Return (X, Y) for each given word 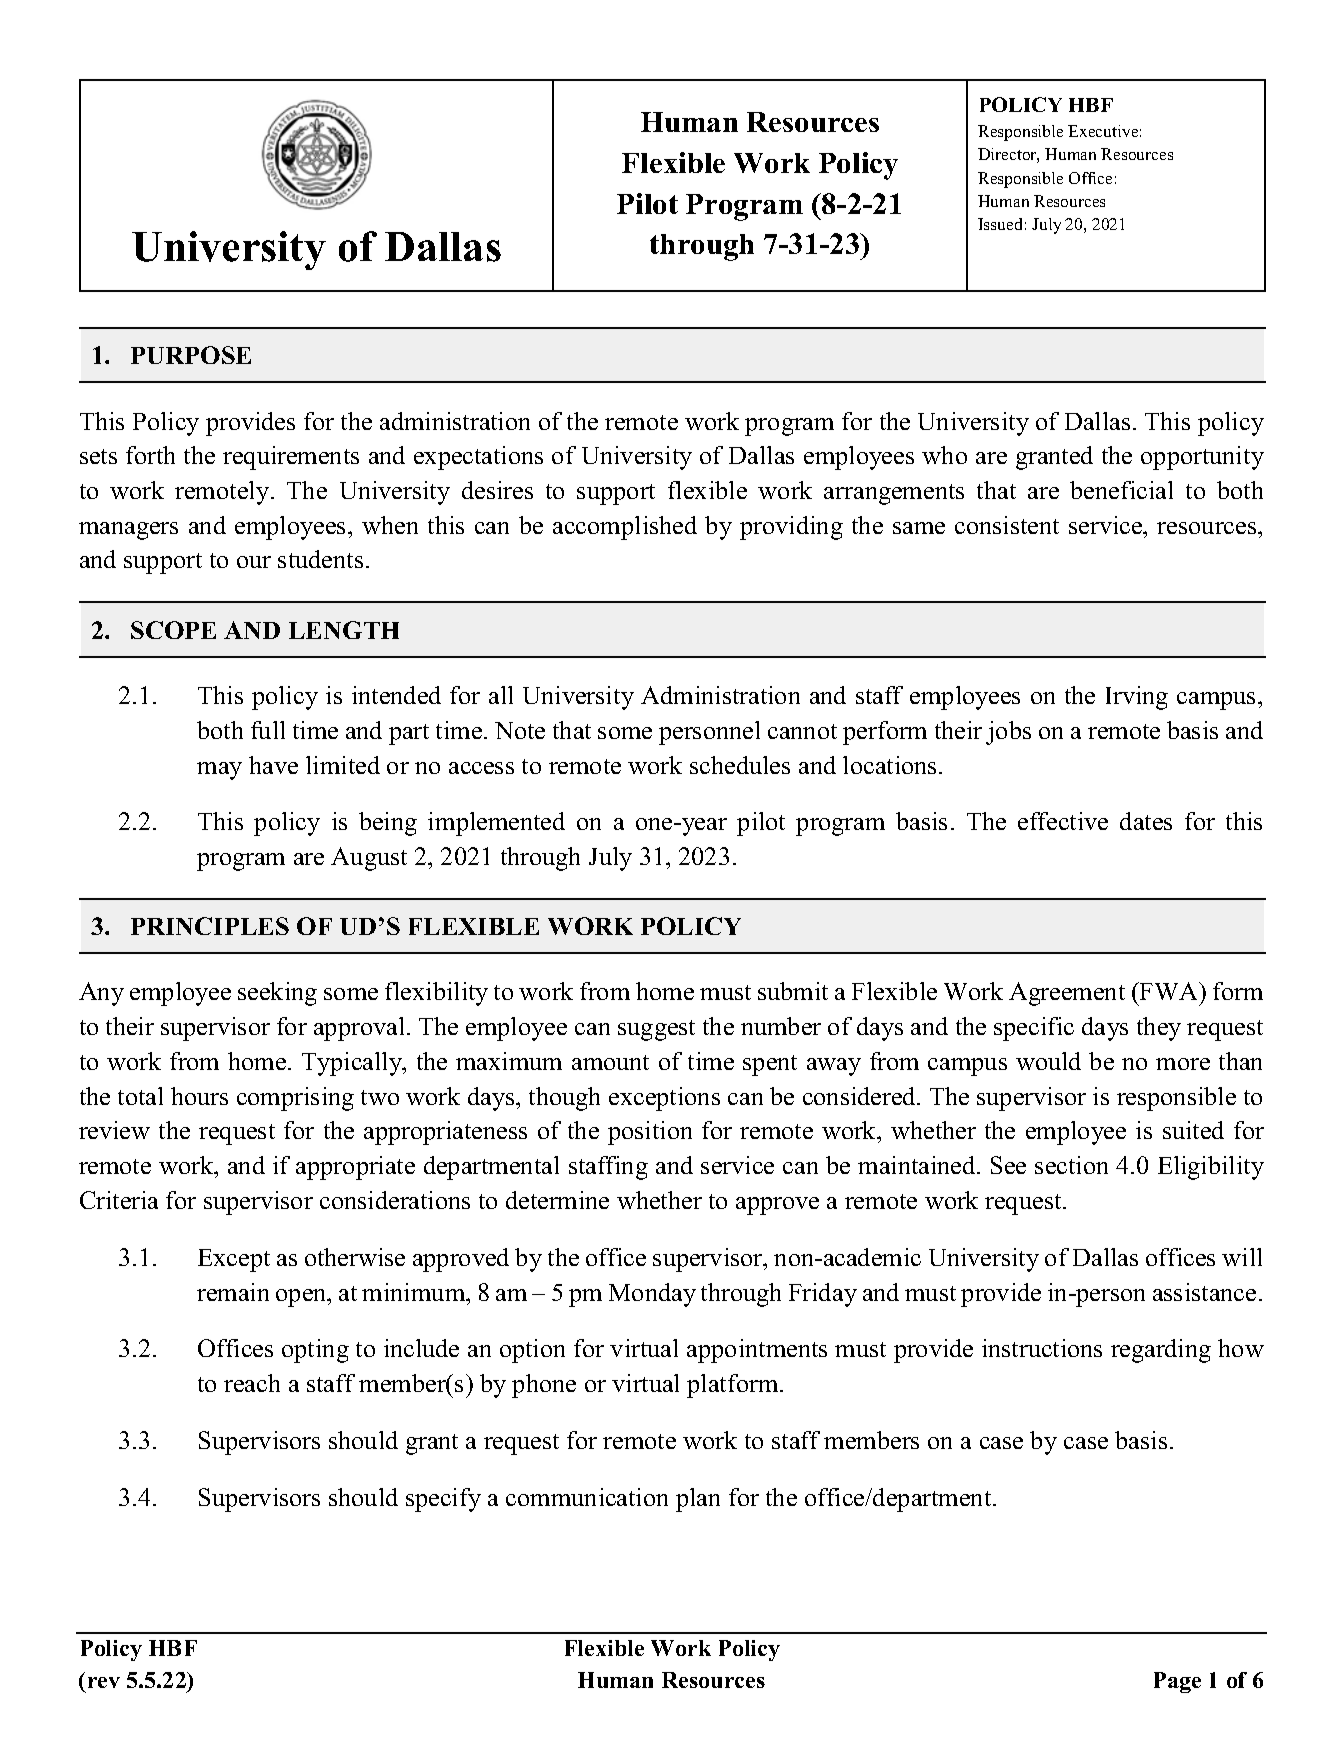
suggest (656, 1030)
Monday (652, 1295)
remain (233, 1292)
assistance (1204, 1292)
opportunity (1202, 458)
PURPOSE (191, 355)
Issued (1000, 224)
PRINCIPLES (210, 926)
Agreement (1067, 994)
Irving (1137, 698)
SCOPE (173, 630)
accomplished (625, 528)
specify (443, 1500)
